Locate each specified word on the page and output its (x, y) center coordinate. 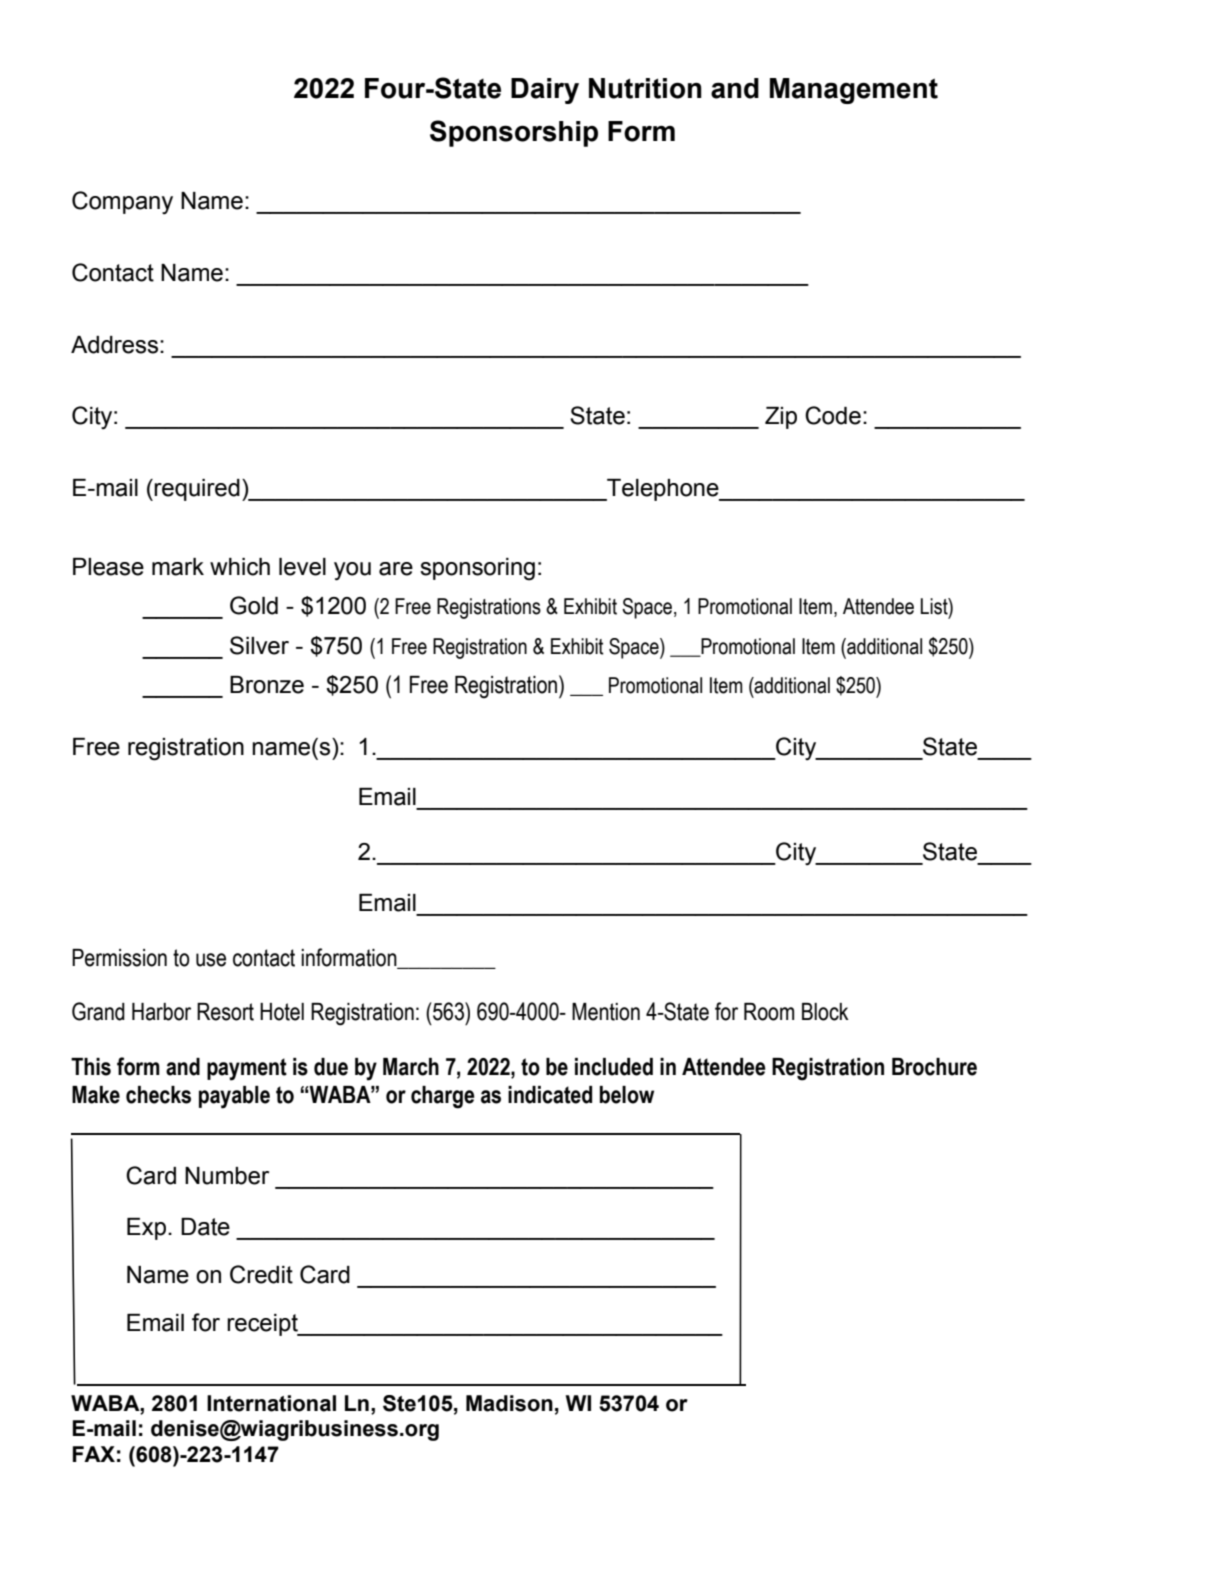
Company (122, 202)
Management (854, 91)
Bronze (267, 685)
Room (769, 1012)
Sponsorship (514, 133)
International (271, 1403)
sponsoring (477, 569)
